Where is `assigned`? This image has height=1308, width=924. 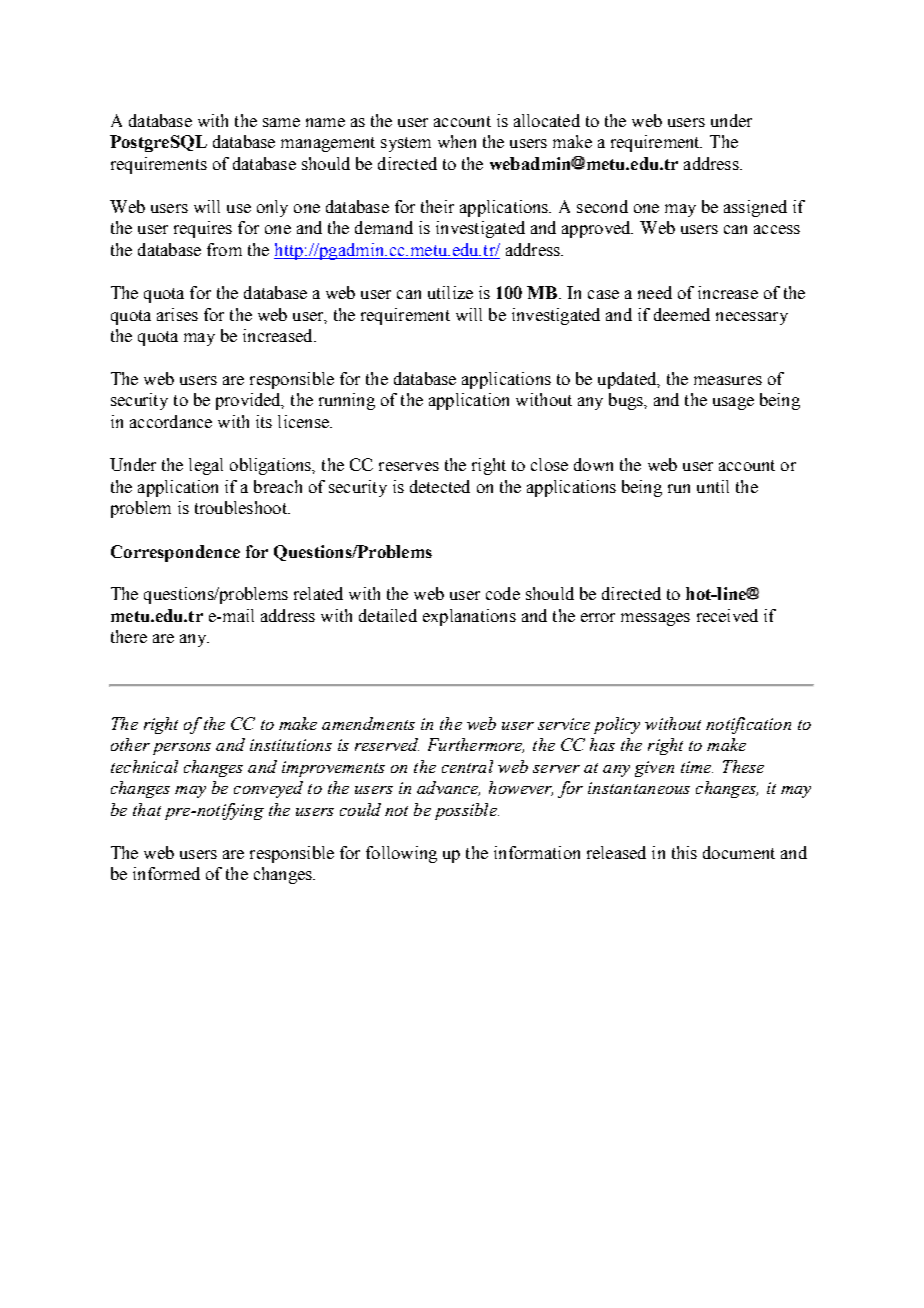 assigned is located at coordinates (755, 208).
